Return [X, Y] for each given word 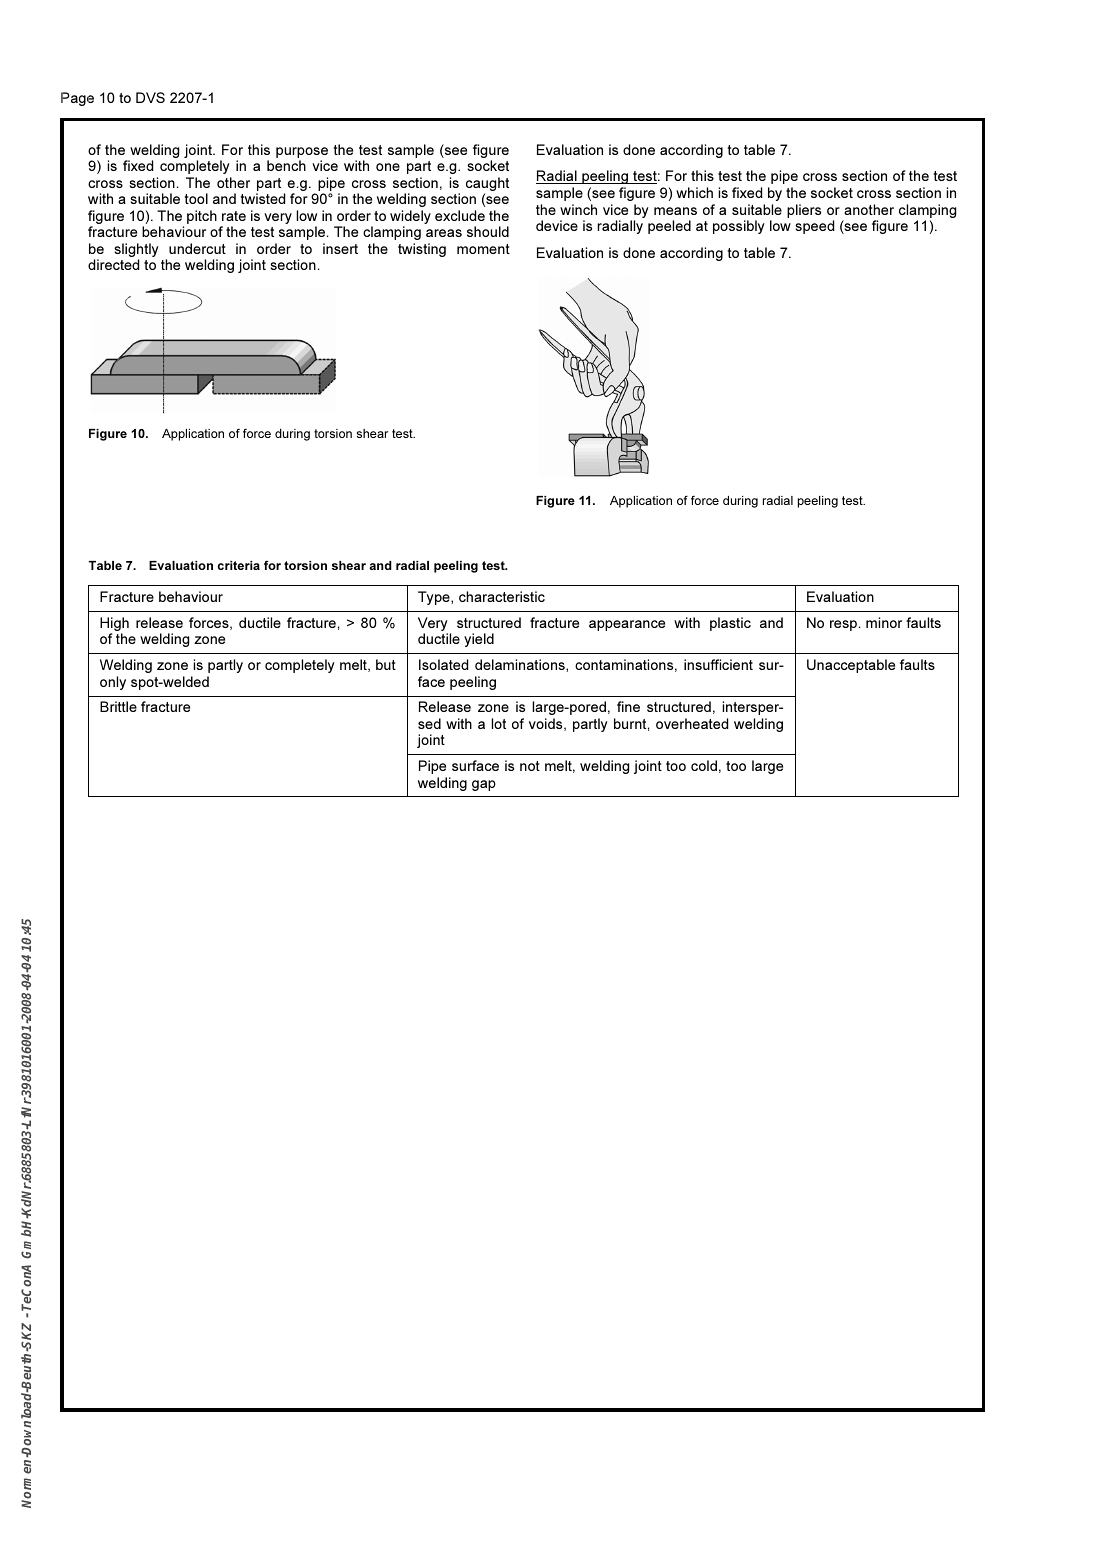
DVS [150, 97]
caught [487, 185]
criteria [238, 565]
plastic [730, 624]
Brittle [118, 706]
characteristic [502, 596]
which [694, 192]
